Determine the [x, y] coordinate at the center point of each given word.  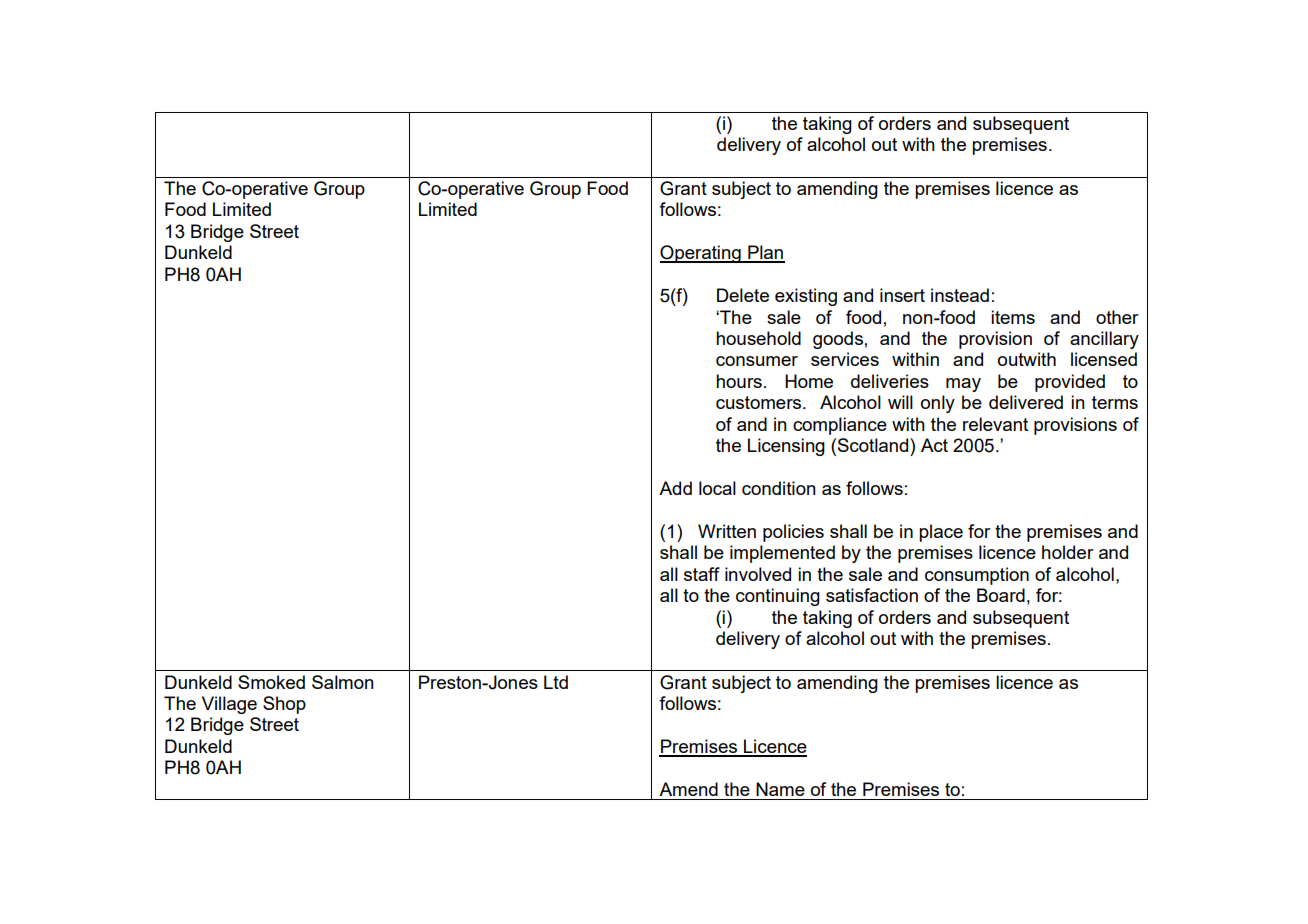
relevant [995, 424]
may [963, 385]
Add [675, 488]
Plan [765, 253]
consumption [977, 576]
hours [739, 381]
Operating [701, 254]
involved [758, 574]
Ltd [556, 682]
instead [960, 295]
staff [702, 574]
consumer [757, 361]
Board [1001, 595]
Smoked [271, 682]
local [717, 488]
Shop [284, 705]
